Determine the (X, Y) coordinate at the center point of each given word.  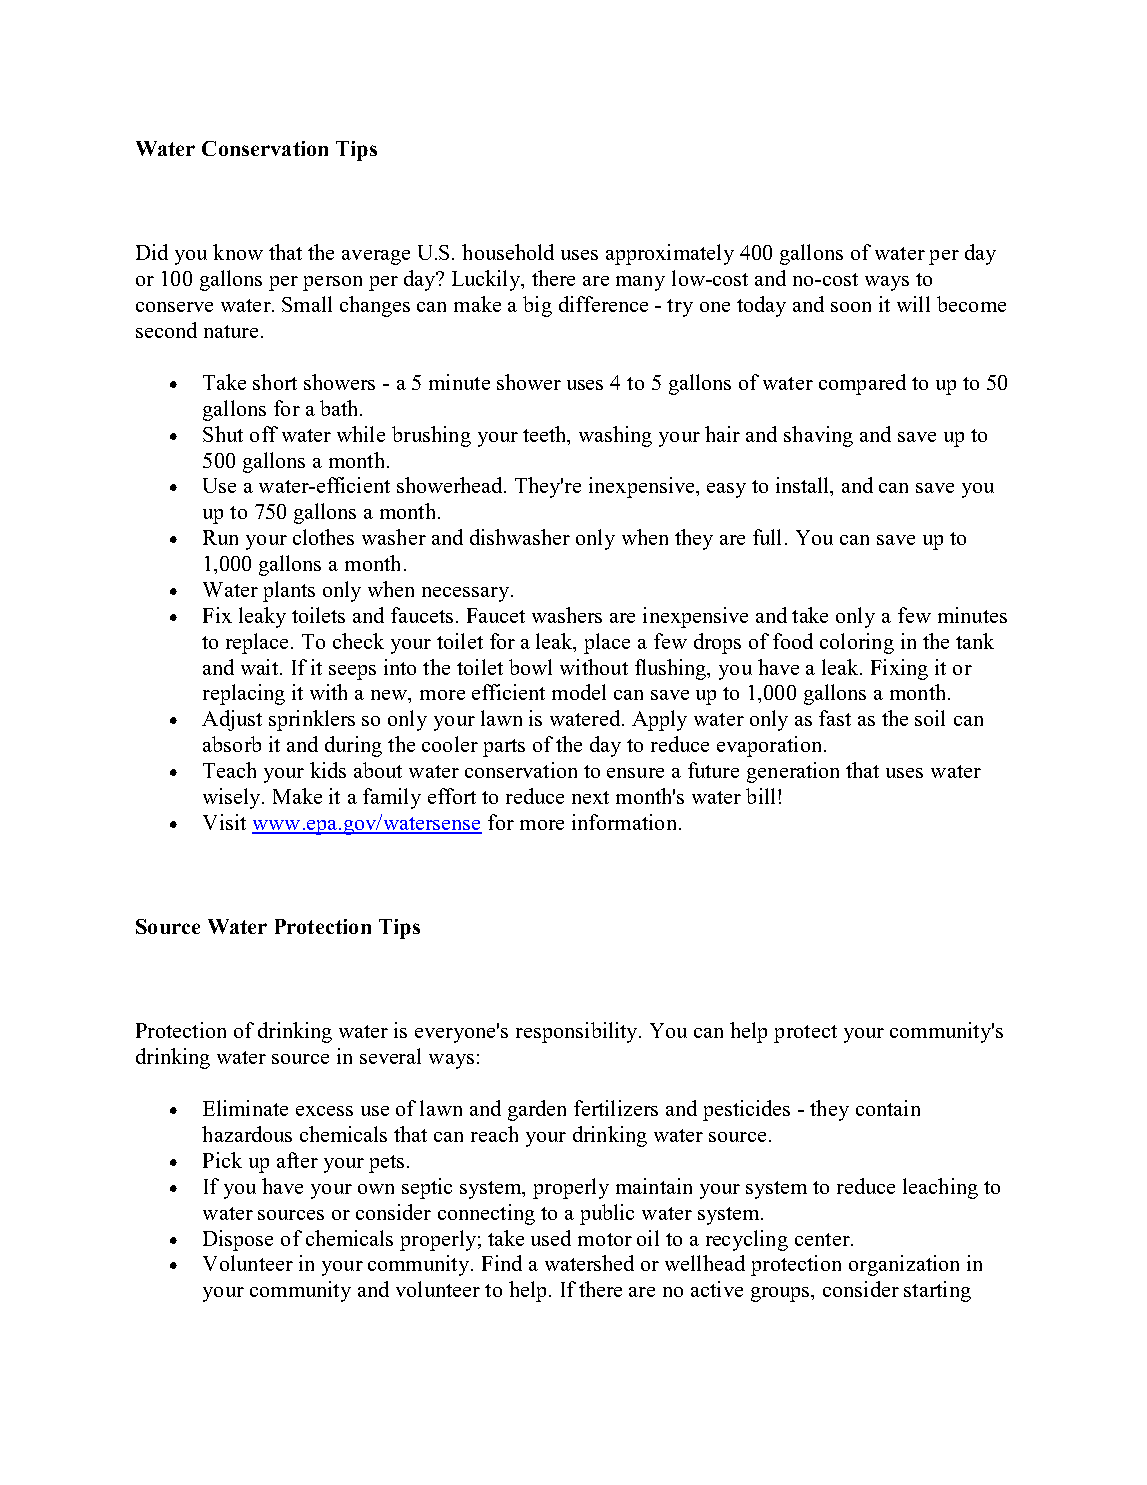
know (238, 252)
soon (851, 307)
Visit (224, 822)
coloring (857, 643)
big (537, 306)
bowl (530, 667)
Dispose (238, 1240)
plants (289, 591)
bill (760, 796)
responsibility (578, 1032)
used (551, 1238)
